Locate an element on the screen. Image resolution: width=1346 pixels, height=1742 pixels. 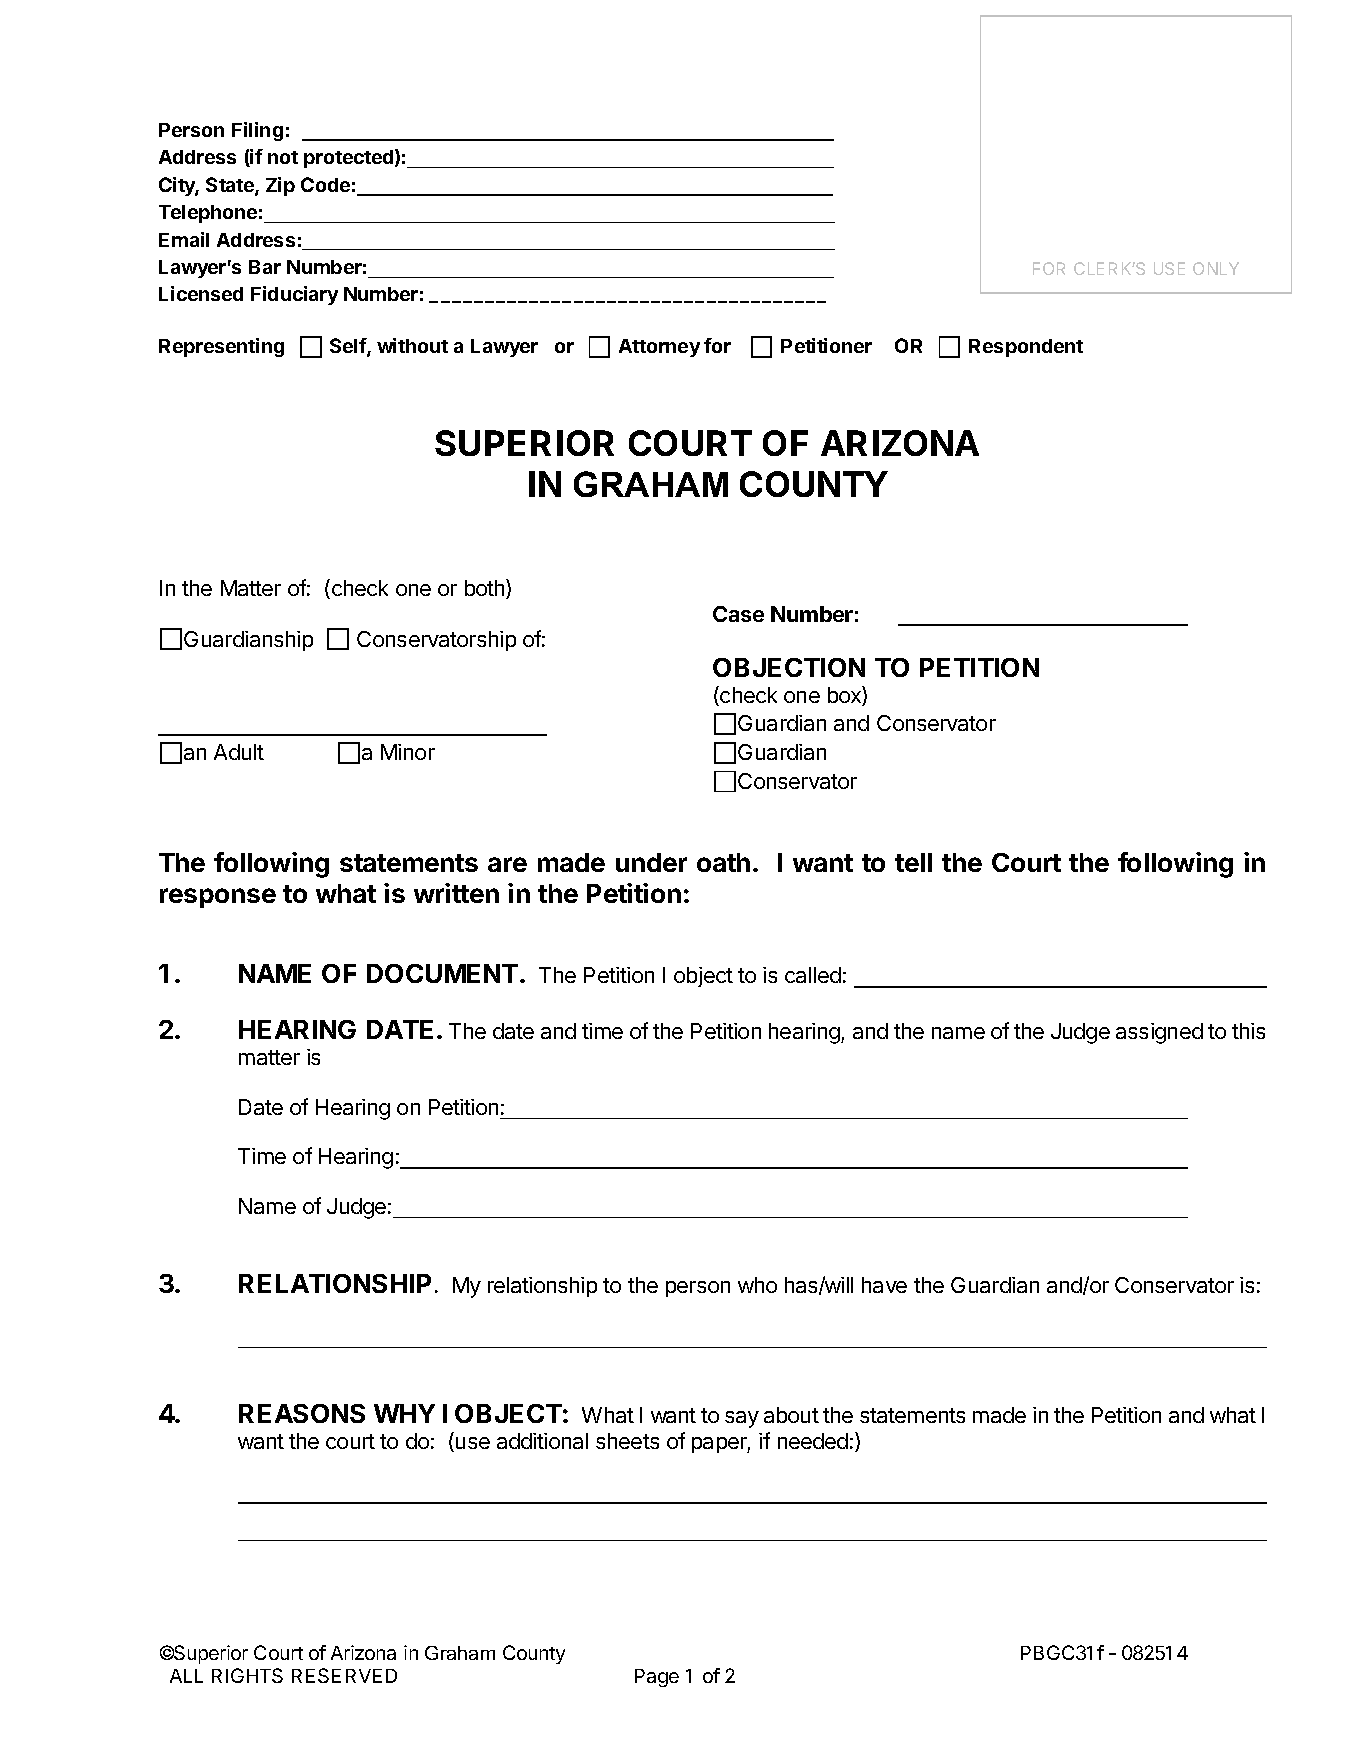
Adult is located at coordinates (239, 752).
